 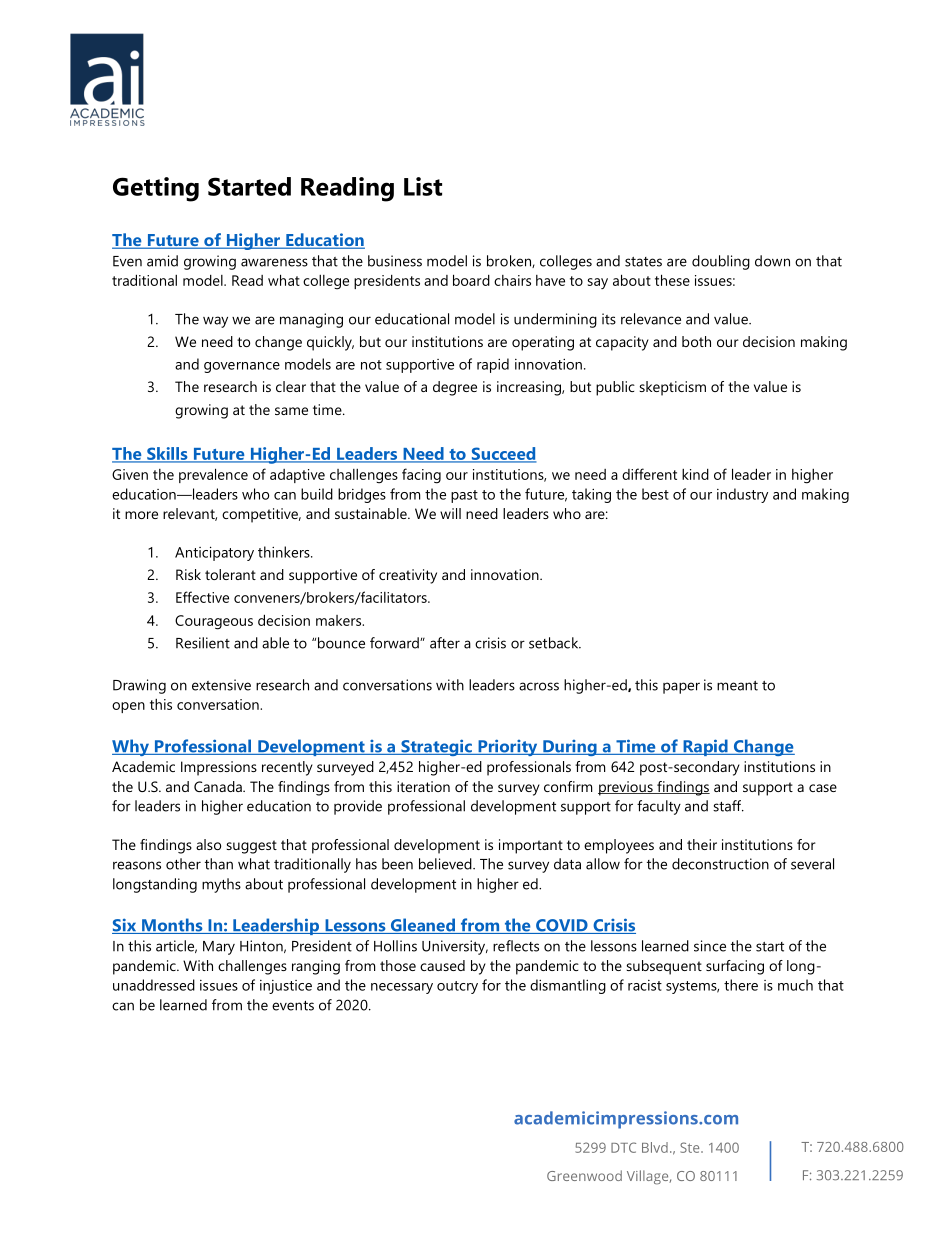 What do you see at coordinates (219, 948) in the page?
I see `Mary` at bounding box center [219, 948].
